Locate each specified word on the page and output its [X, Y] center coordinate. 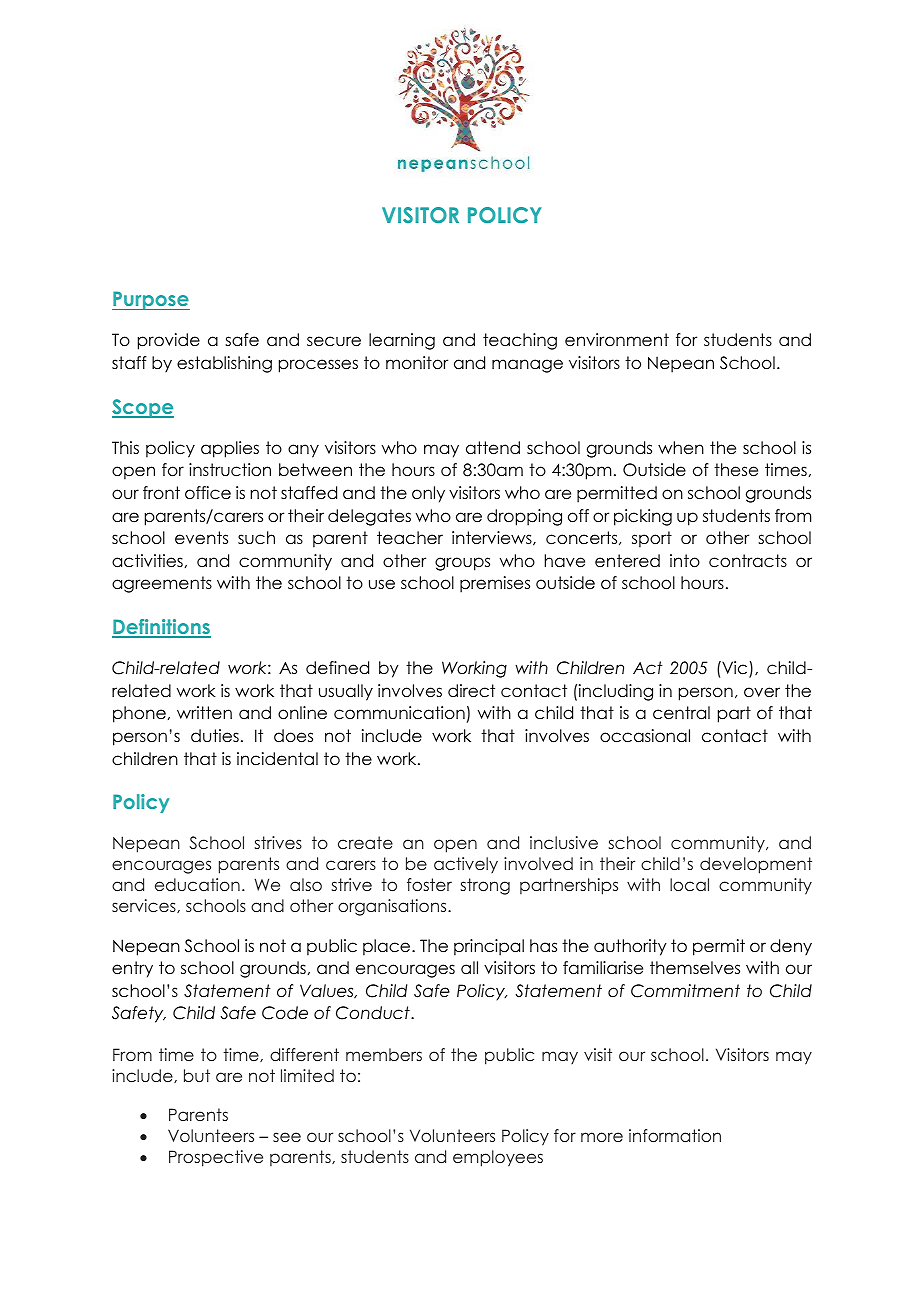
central [681, 713]
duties [215, 736]
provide [169, 341]
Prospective [216, 1158]
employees [498, 1158]
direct [471, 691]
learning [402, 341]
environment [617, 340]
